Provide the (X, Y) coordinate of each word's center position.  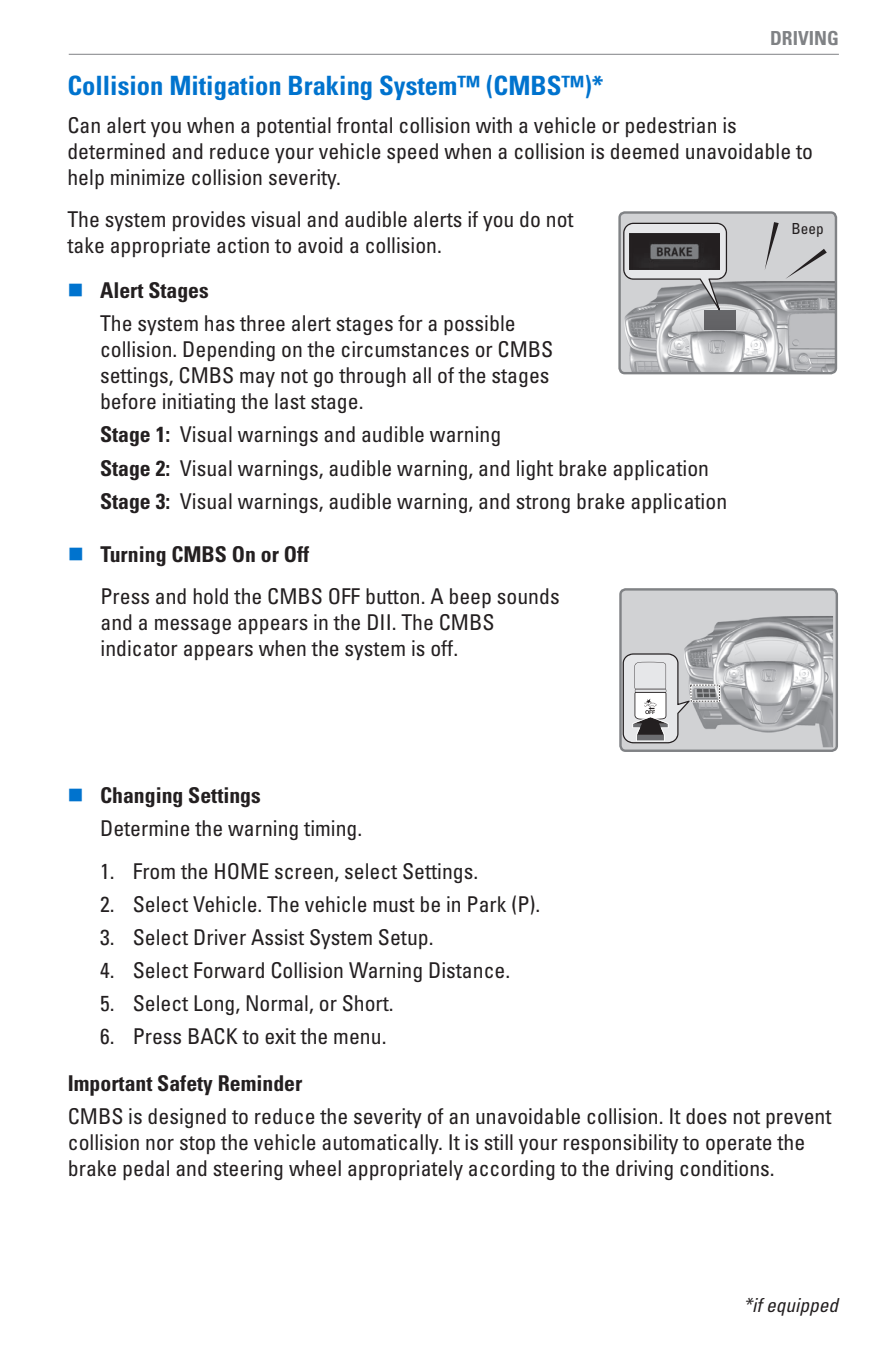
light (535, 470)
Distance (468, 970)
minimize (148, 177)
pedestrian (671, 127)
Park (487, 904)
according (512, 1170)
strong (543, 504)
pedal (146, 1170)
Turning (133, 556)
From (154, 871)
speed (412, 153)
